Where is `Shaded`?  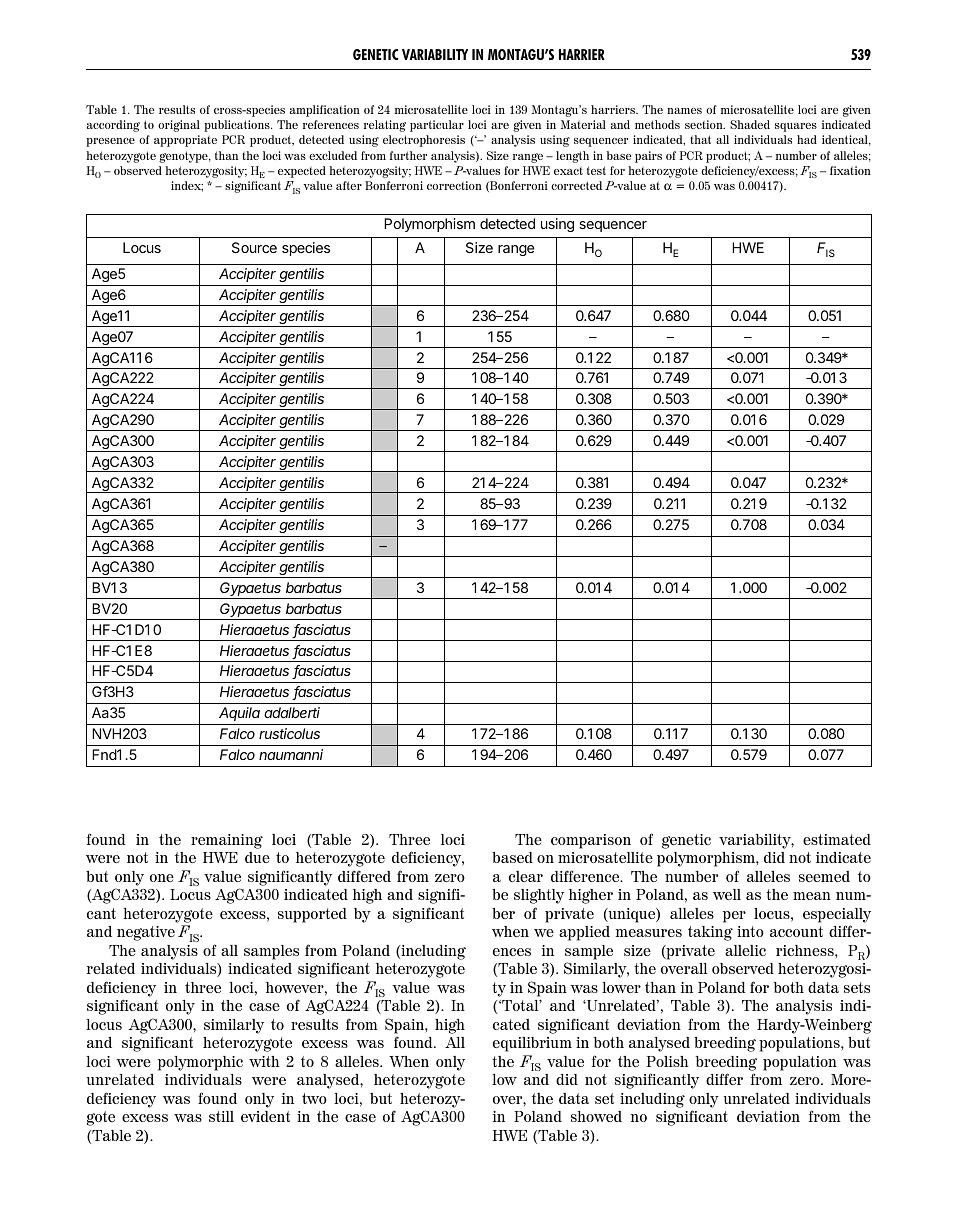
Shaded is located at coordinates (750, 124).
